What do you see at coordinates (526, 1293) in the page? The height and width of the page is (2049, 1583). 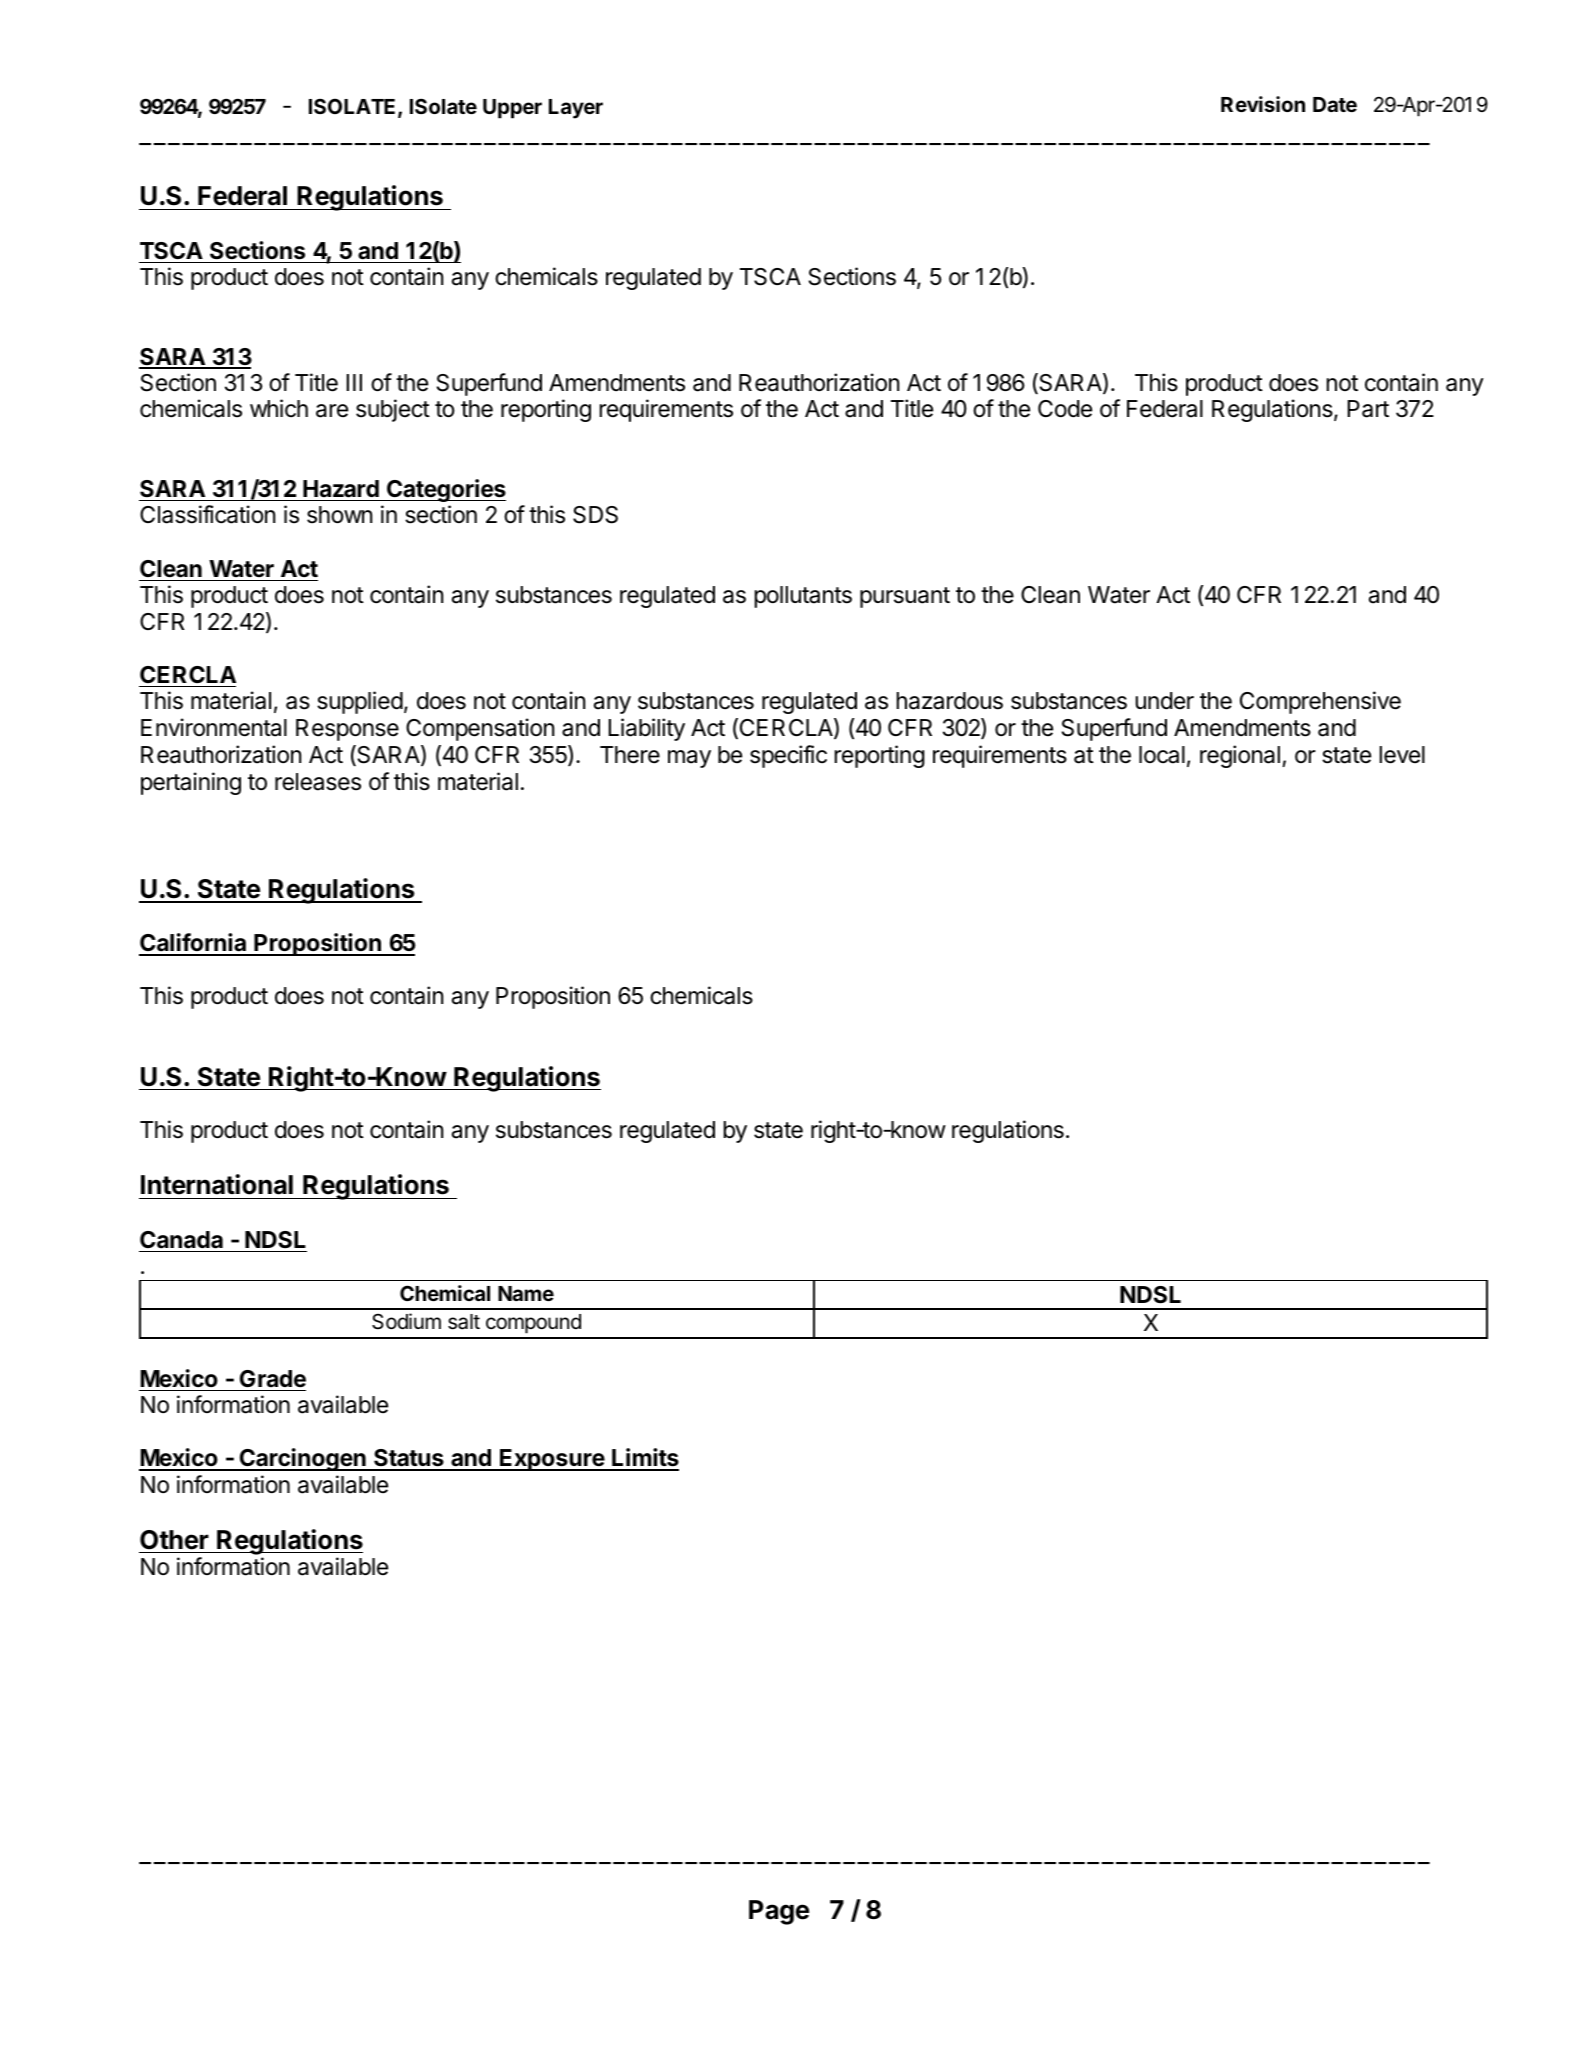 I see `Name` at bounding box center [526, 1293].
